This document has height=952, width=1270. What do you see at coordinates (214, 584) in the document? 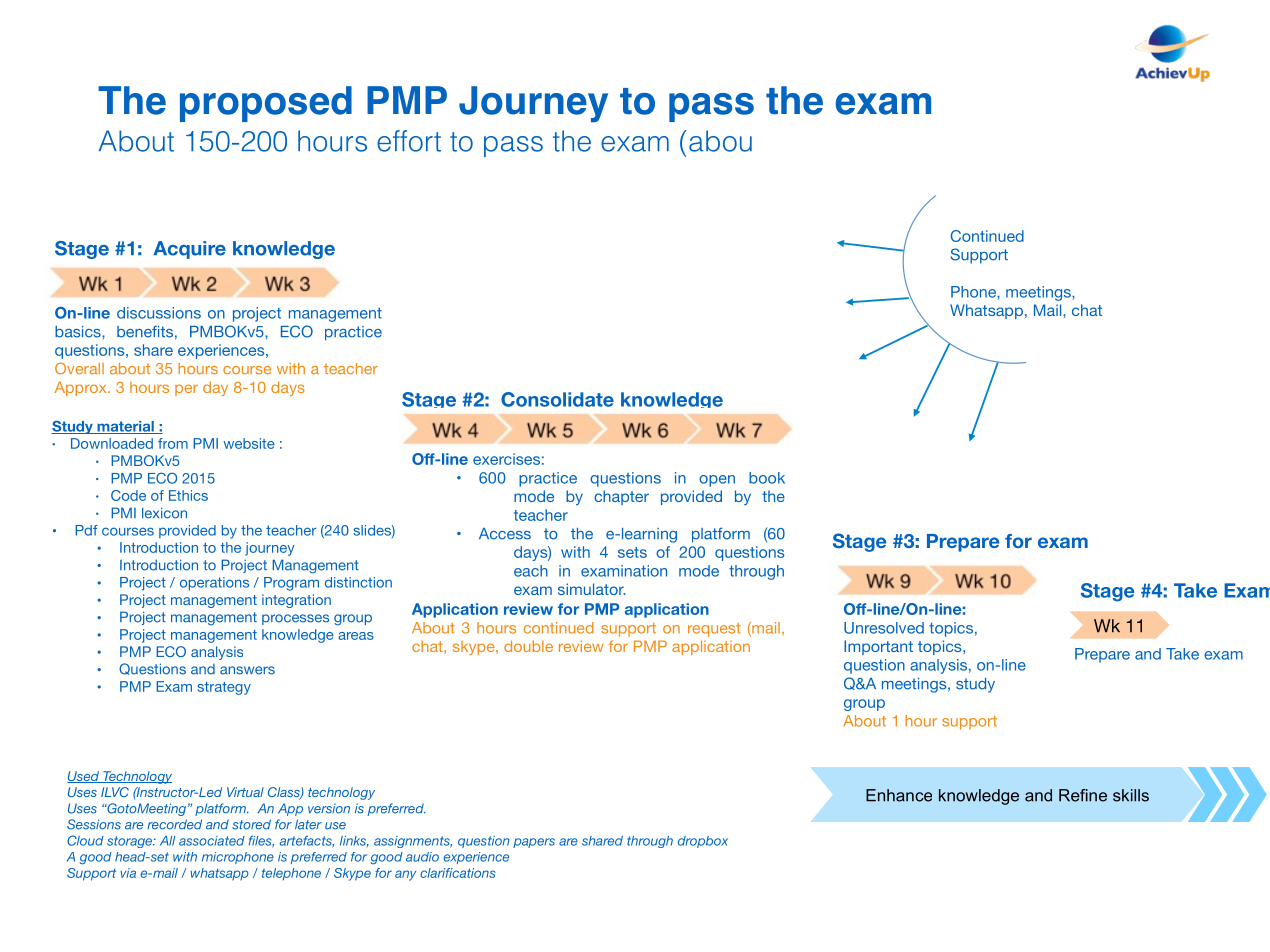
I see `operations` at bounding box center [214, 584].
